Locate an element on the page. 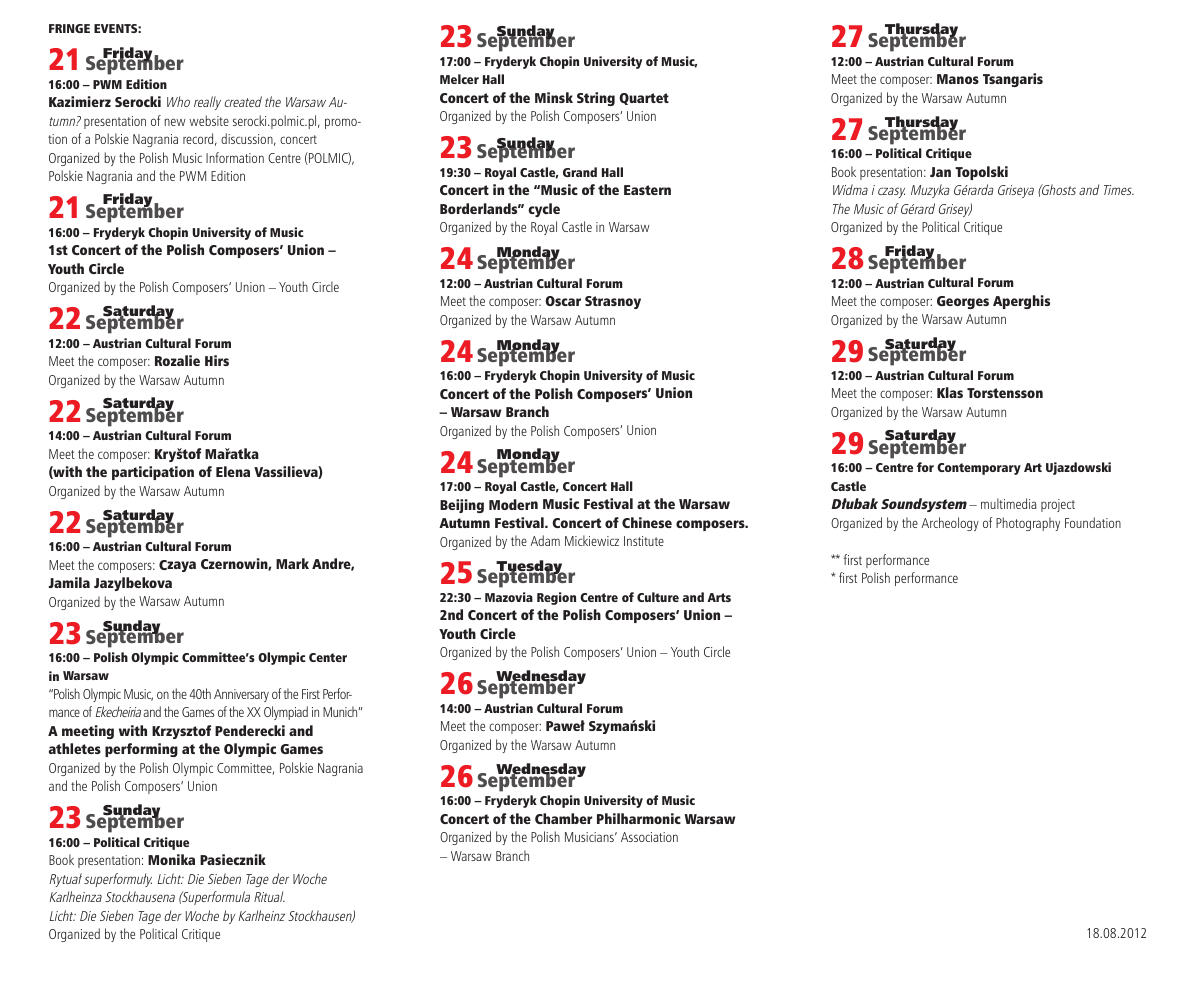  Archeology is located at coordinates (950, 524).
